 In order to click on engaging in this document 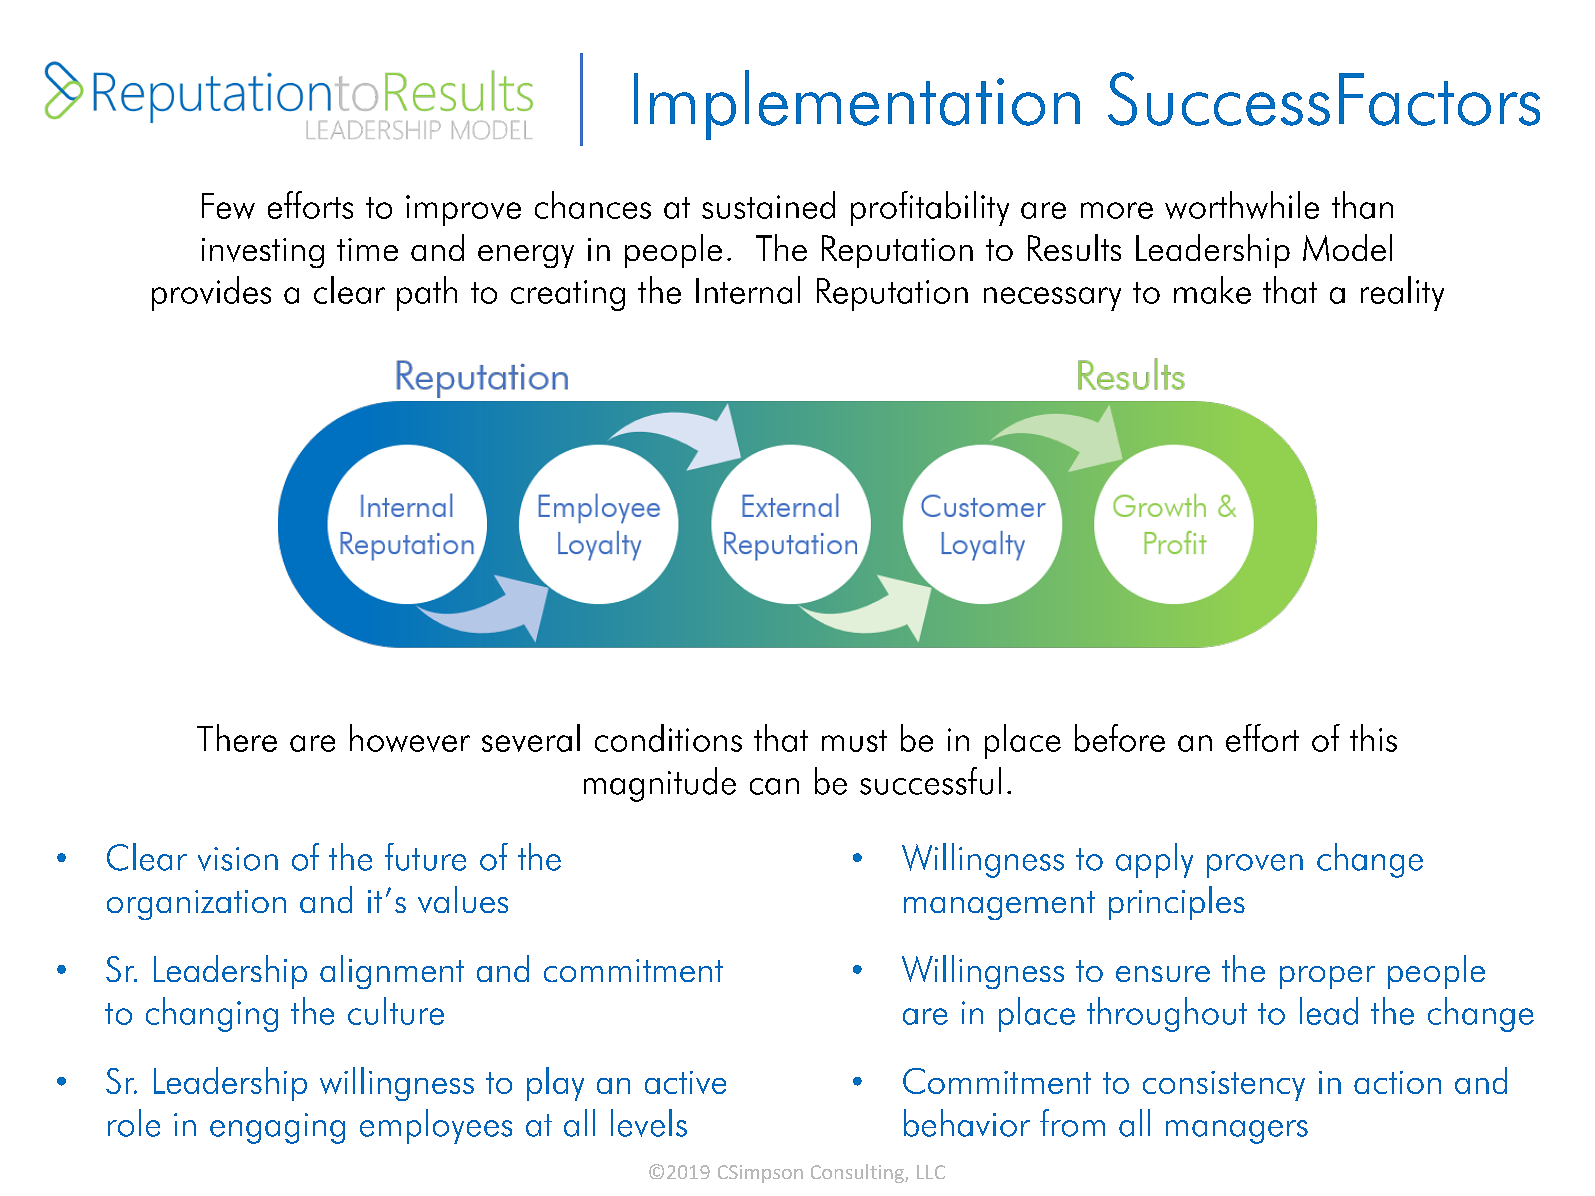, I will do `click(277, 1128)`.
